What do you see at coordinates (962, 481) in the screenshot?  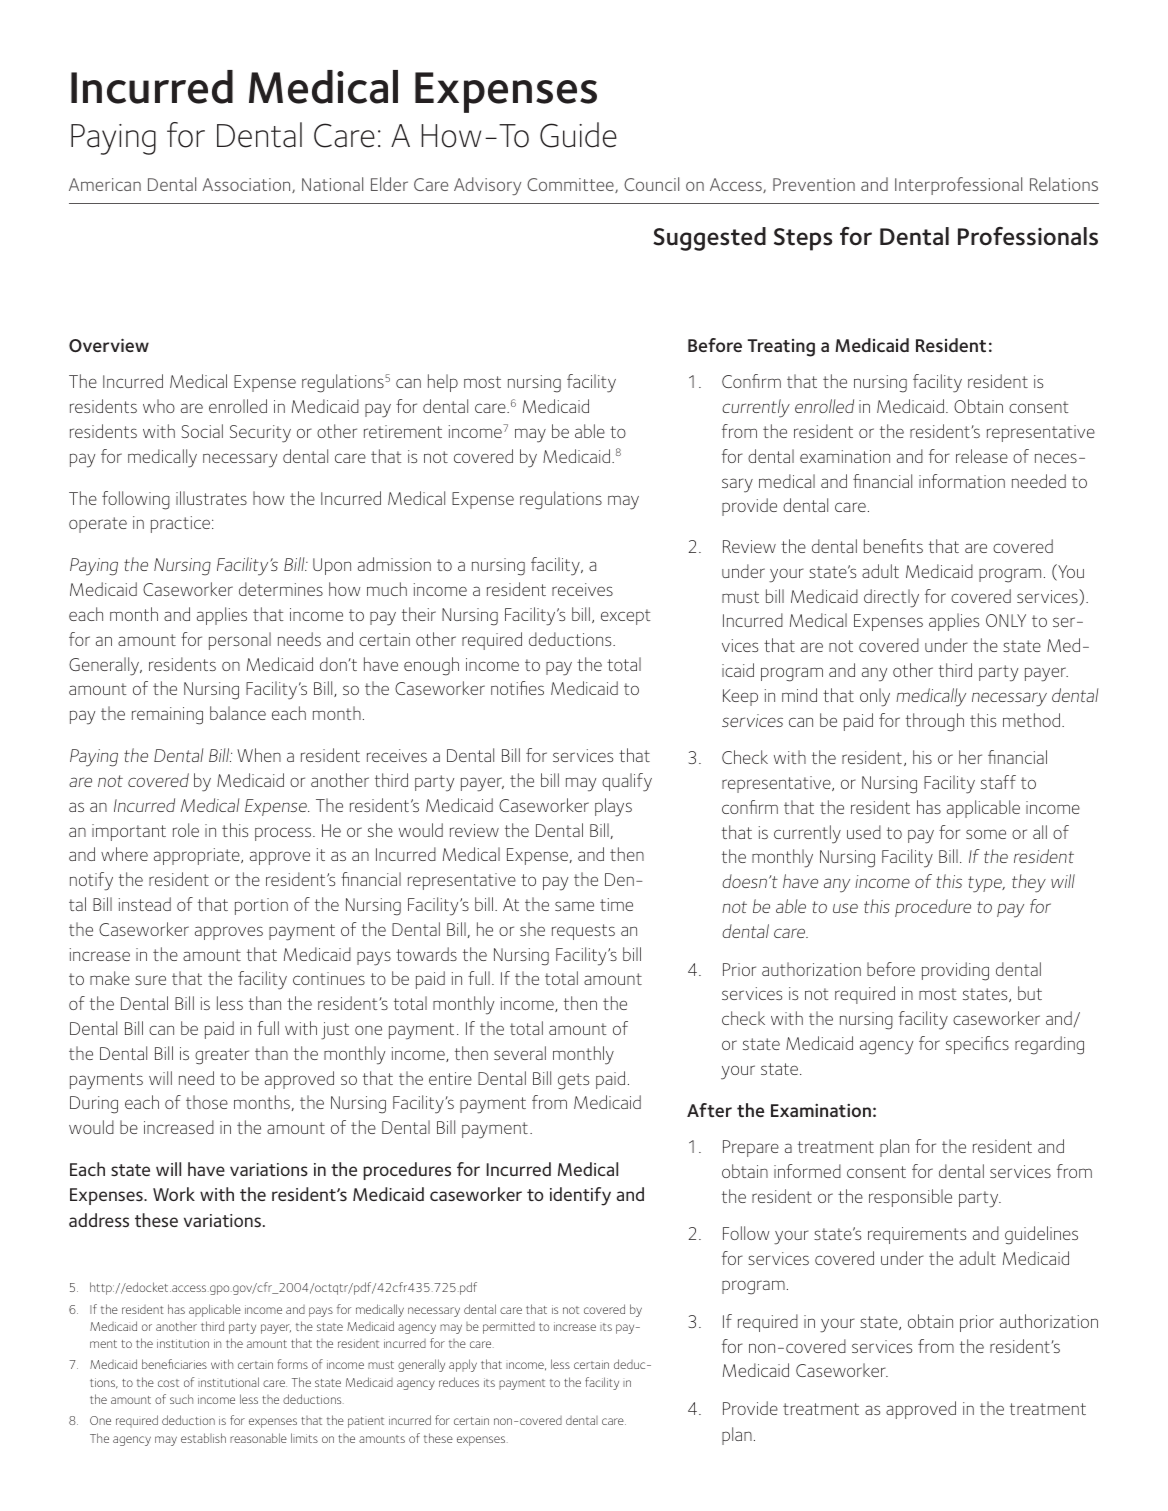 I see `information` at bounding box center [962, 481].
